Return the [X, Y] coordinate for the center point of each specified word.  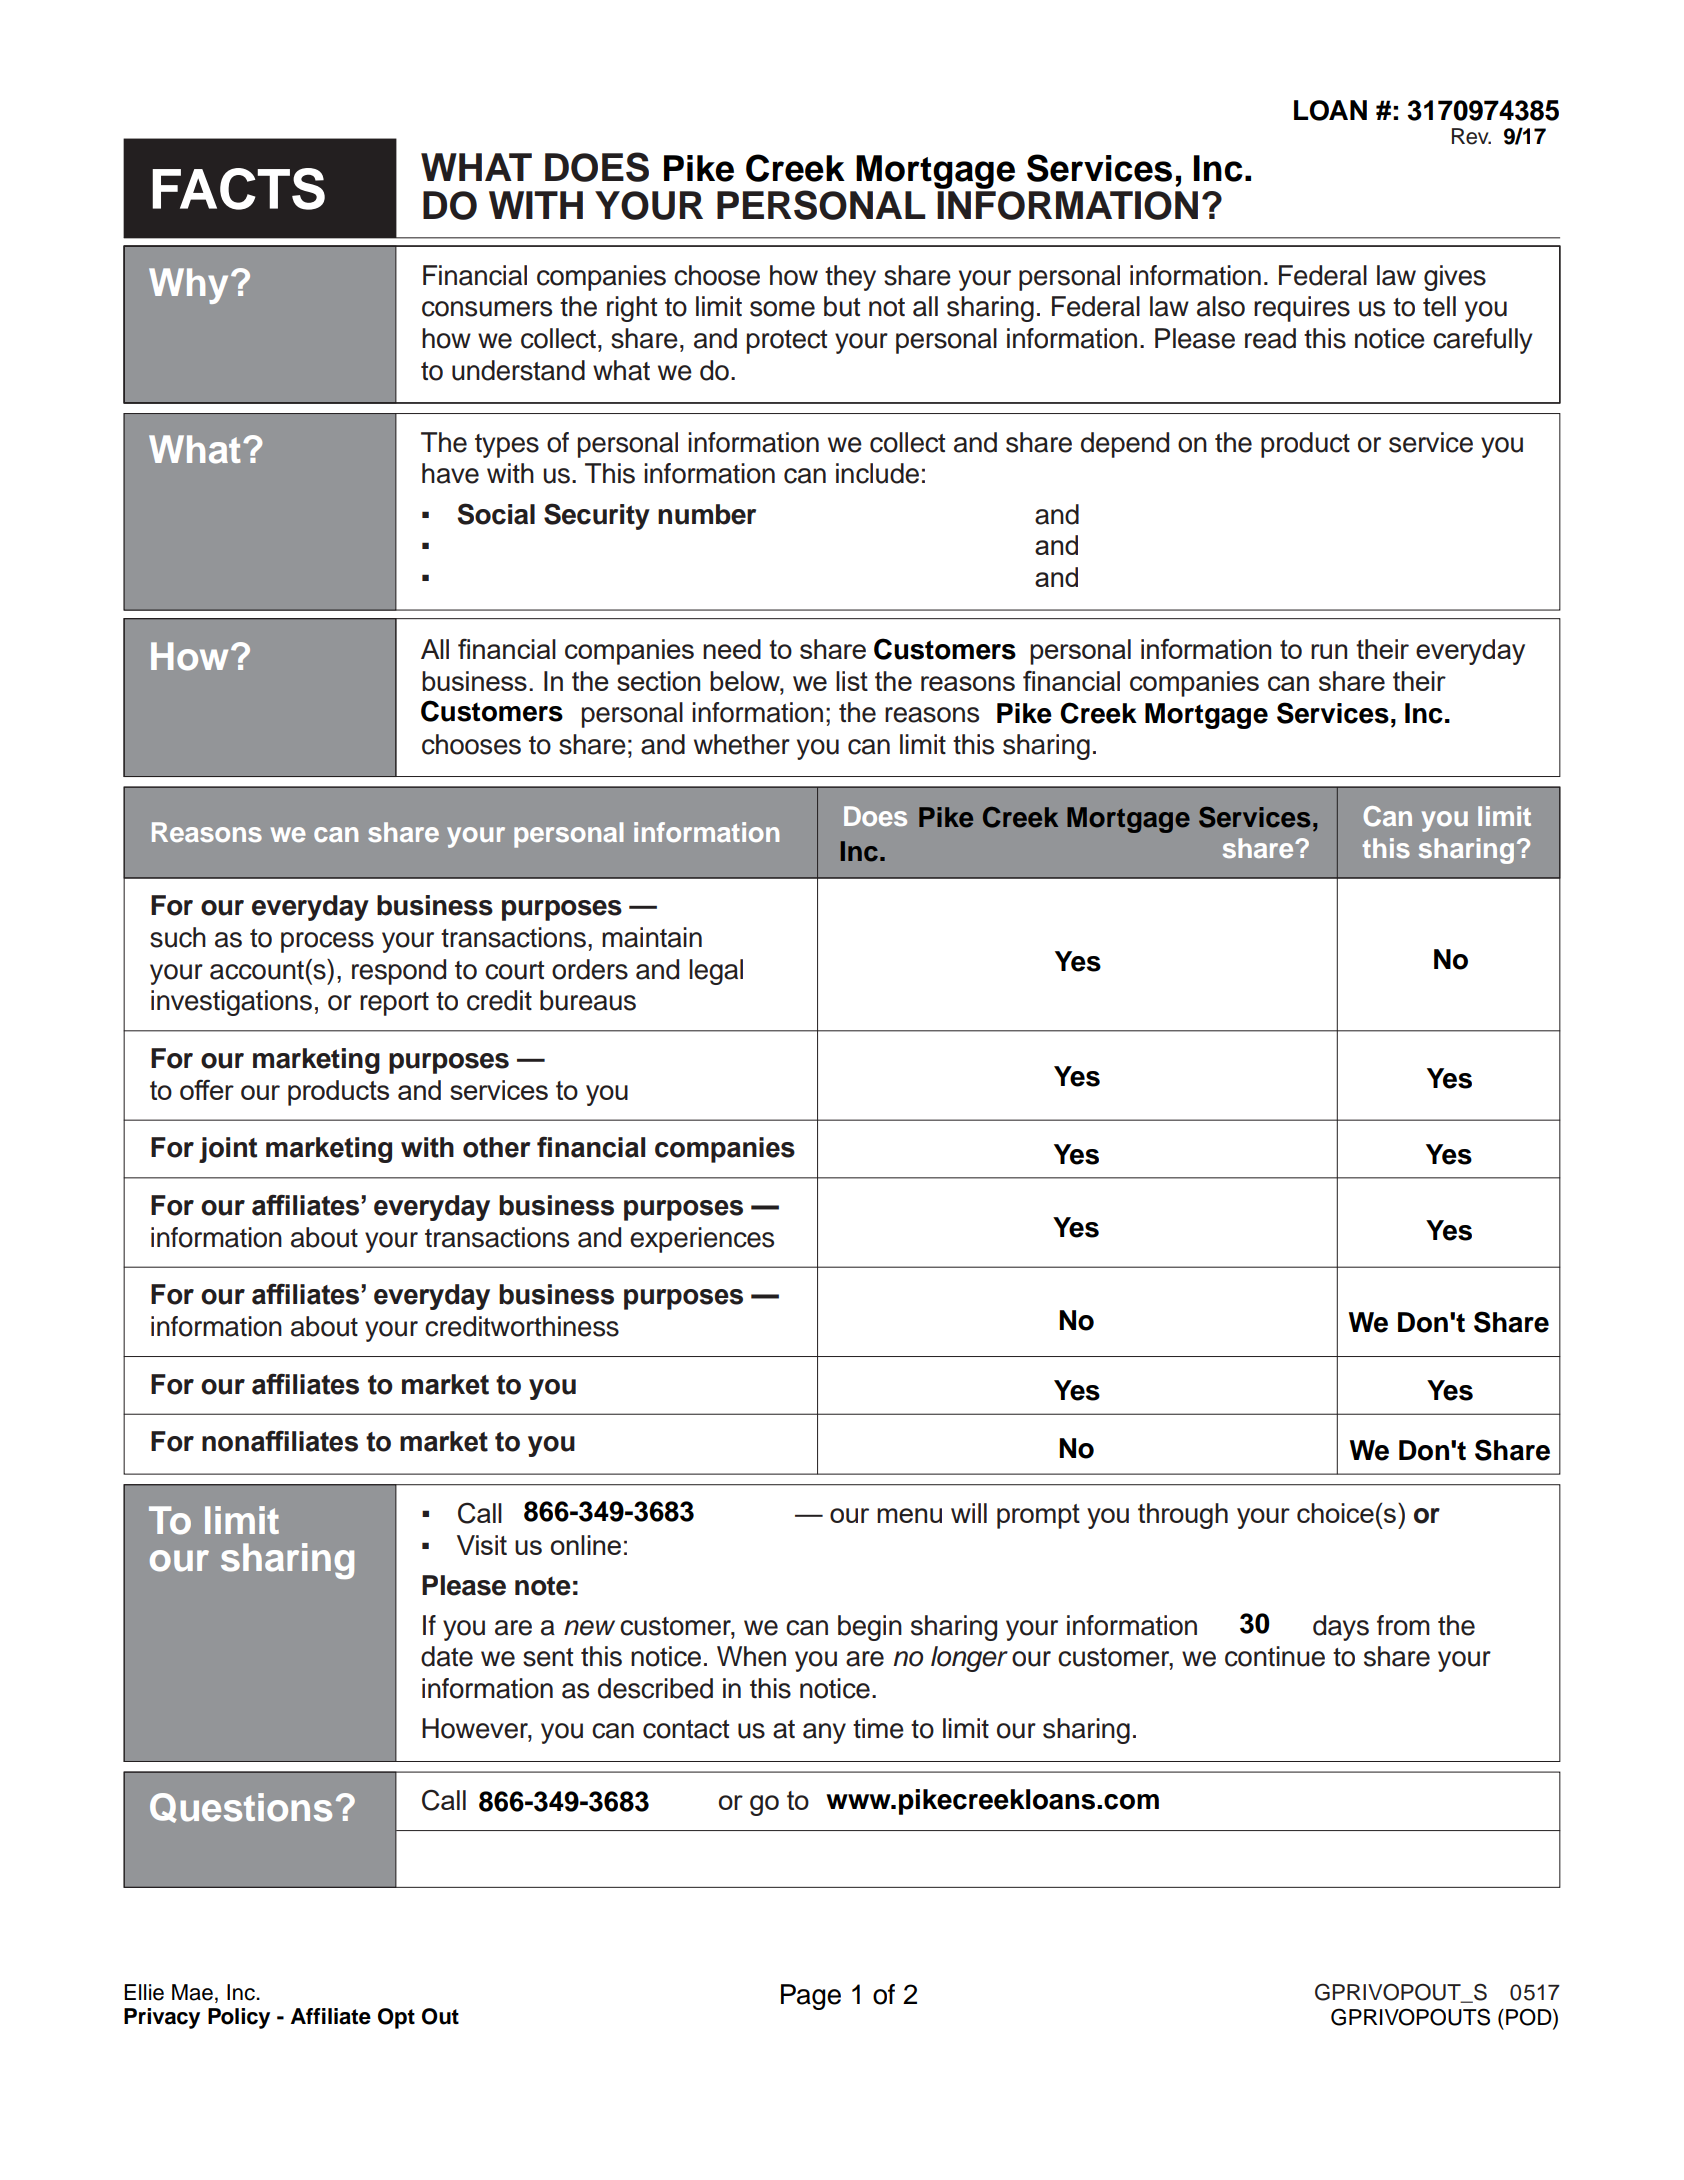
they [850, 278]
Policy [239, 2018]
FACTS [238, 189]
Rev [1471, 136]
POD [1530, 2018]
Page [811, 1997]
